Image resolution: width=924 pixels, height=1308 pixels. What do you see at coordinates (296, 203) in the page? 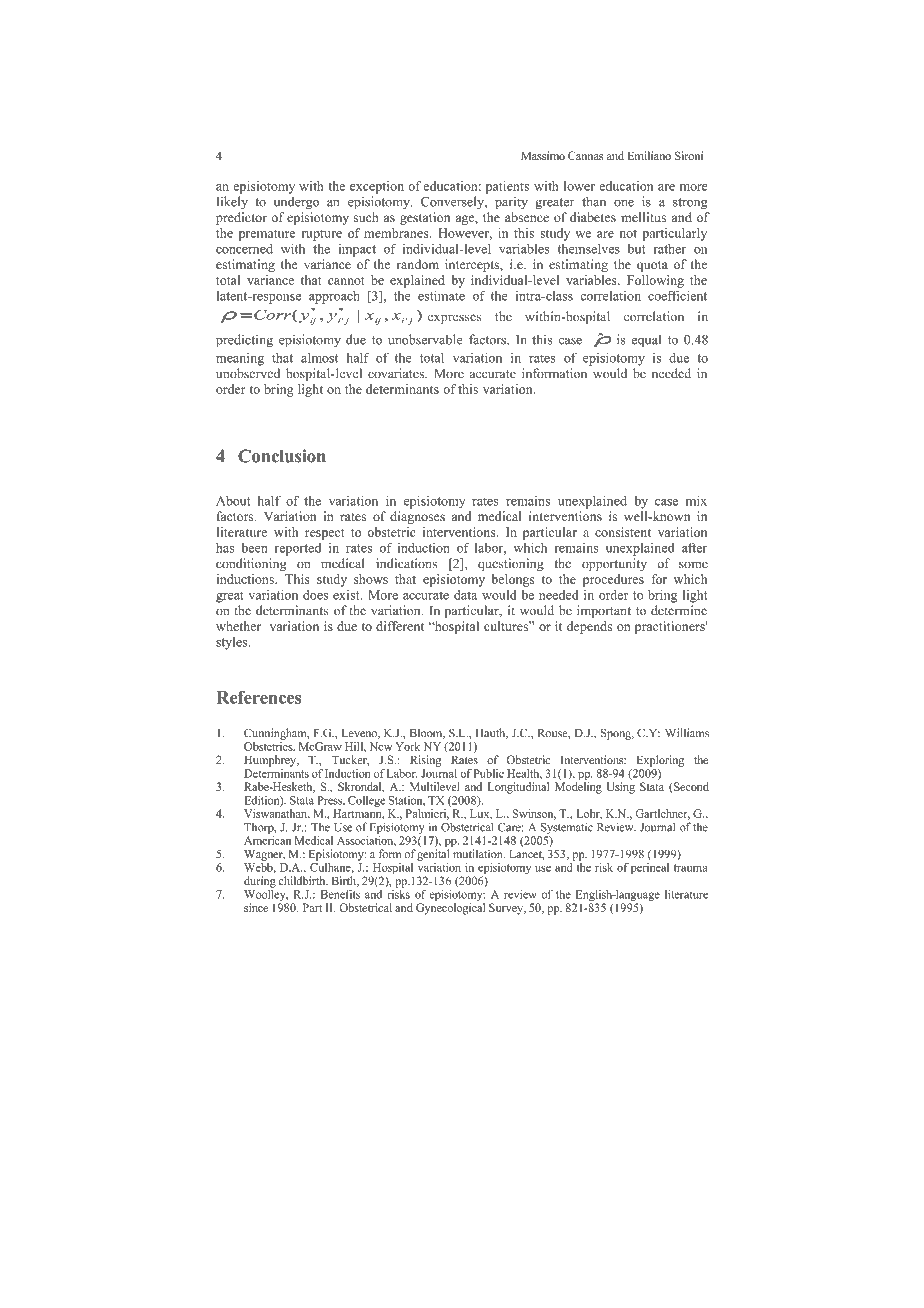
I see `undergo` at bounding box center [296, 203].
